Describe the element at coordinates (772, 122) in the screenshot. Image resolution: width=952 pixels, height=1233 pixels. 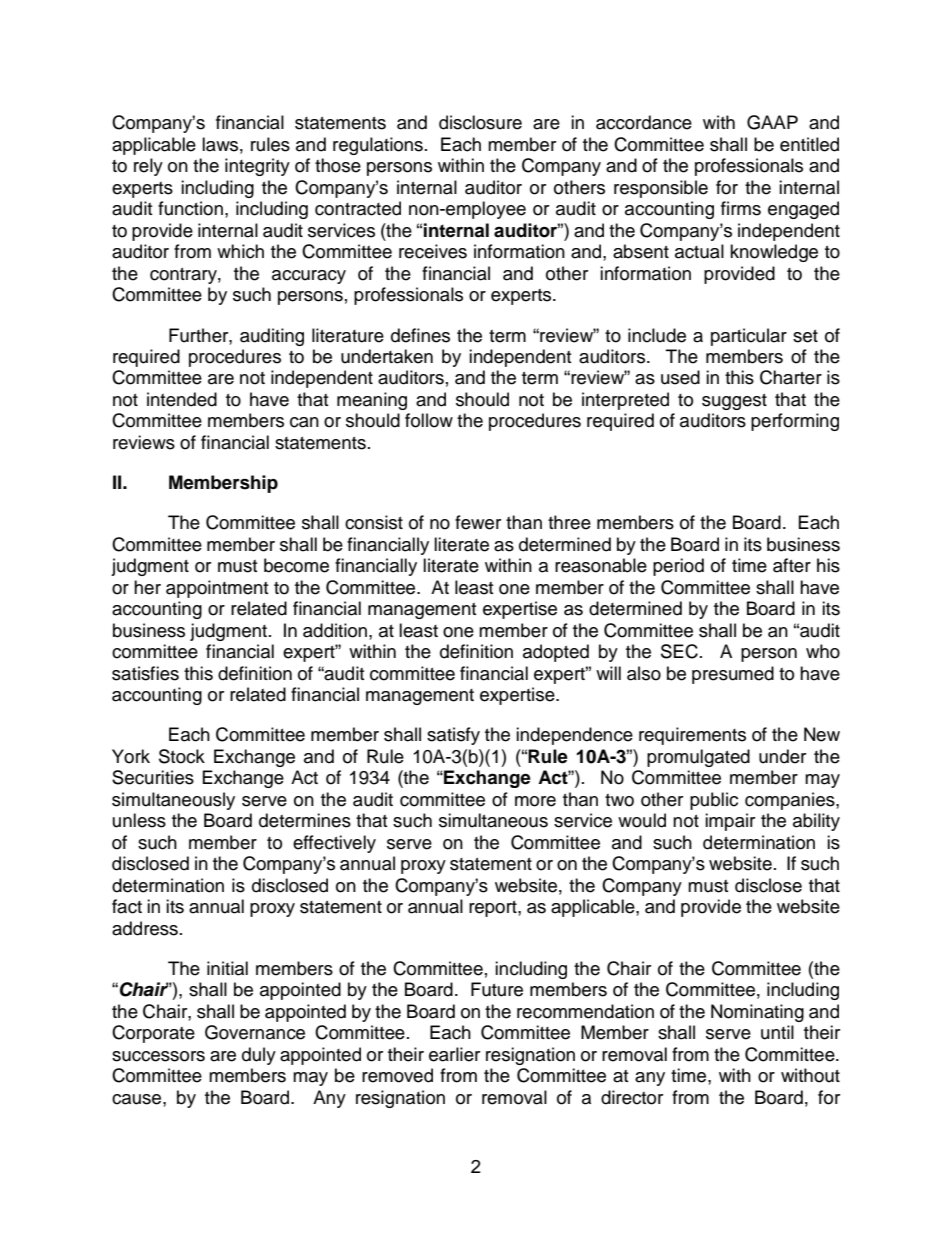
I see `GAAP` at that location.
